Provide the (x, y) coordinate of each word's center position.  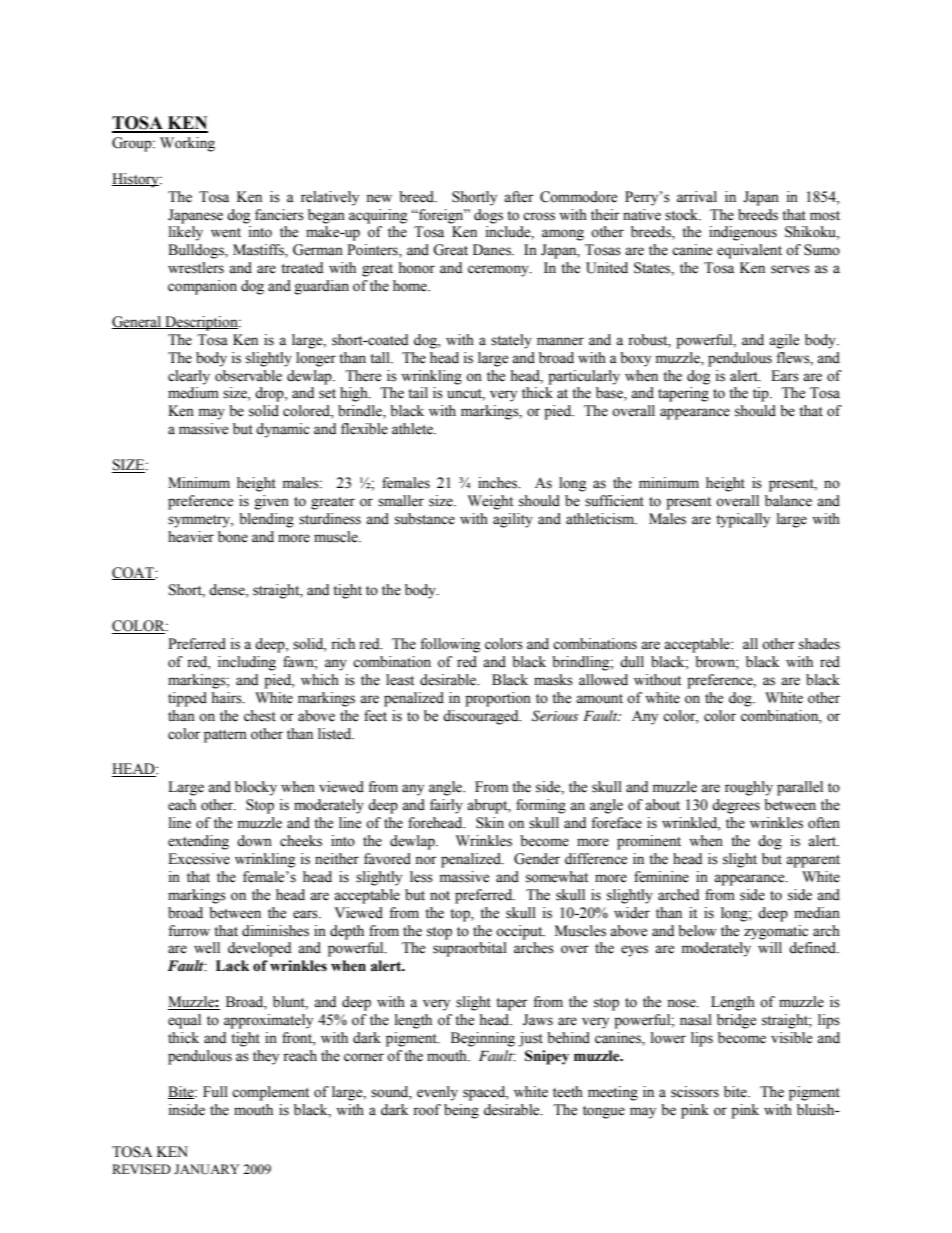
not (440, 896)
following (450, 645)
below (697, 931)
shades (819, 644)
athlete (413, 429)
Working (187, 144)
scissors (695, 1092)
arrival (697, 196)
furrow (189, 931)
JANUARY (206, 1169)
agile (784, 341)
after (519, 197)
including (247, 663)
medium (193, 393)
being (461, 1111)
